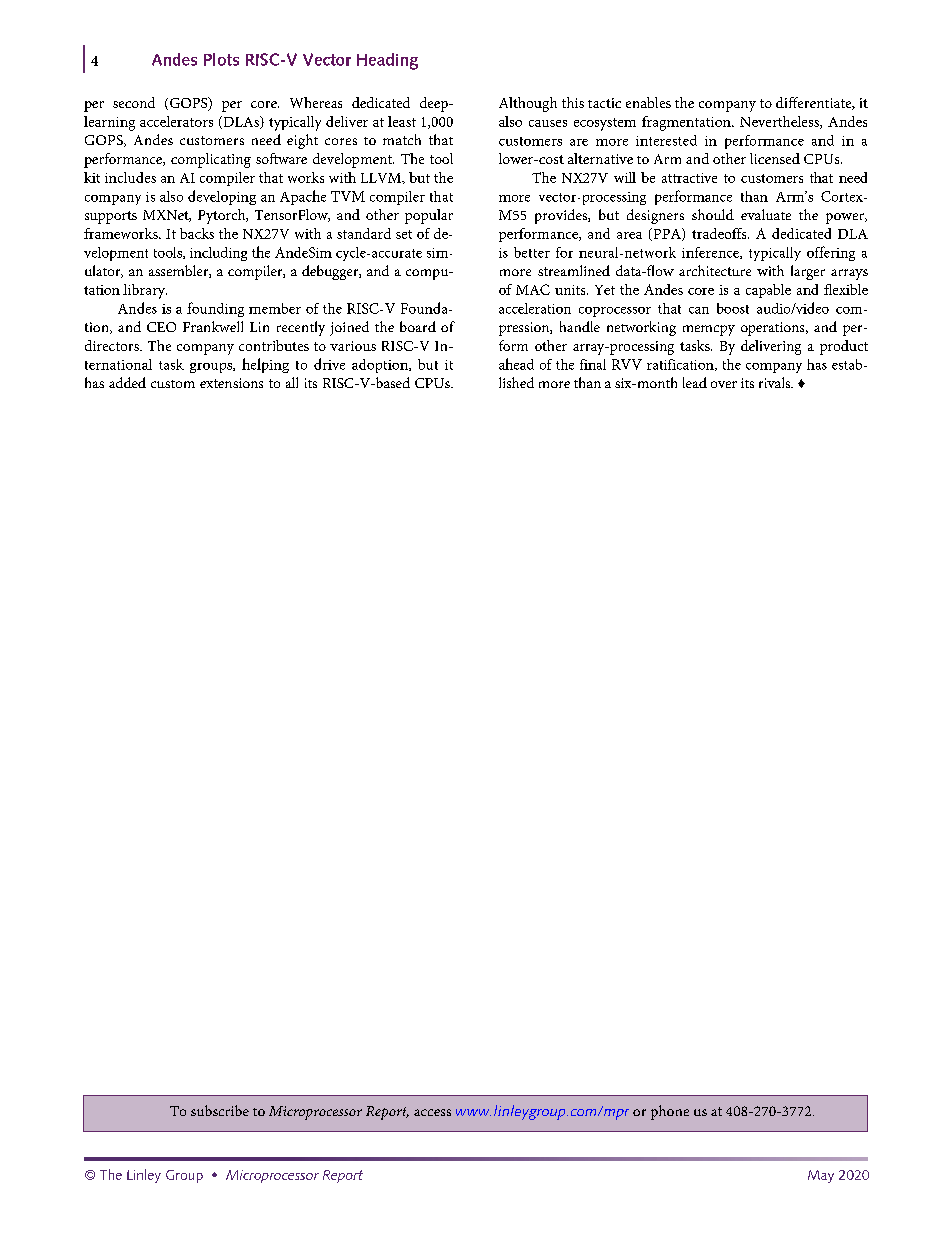  I want to click on ahead, so click(516, 364).
